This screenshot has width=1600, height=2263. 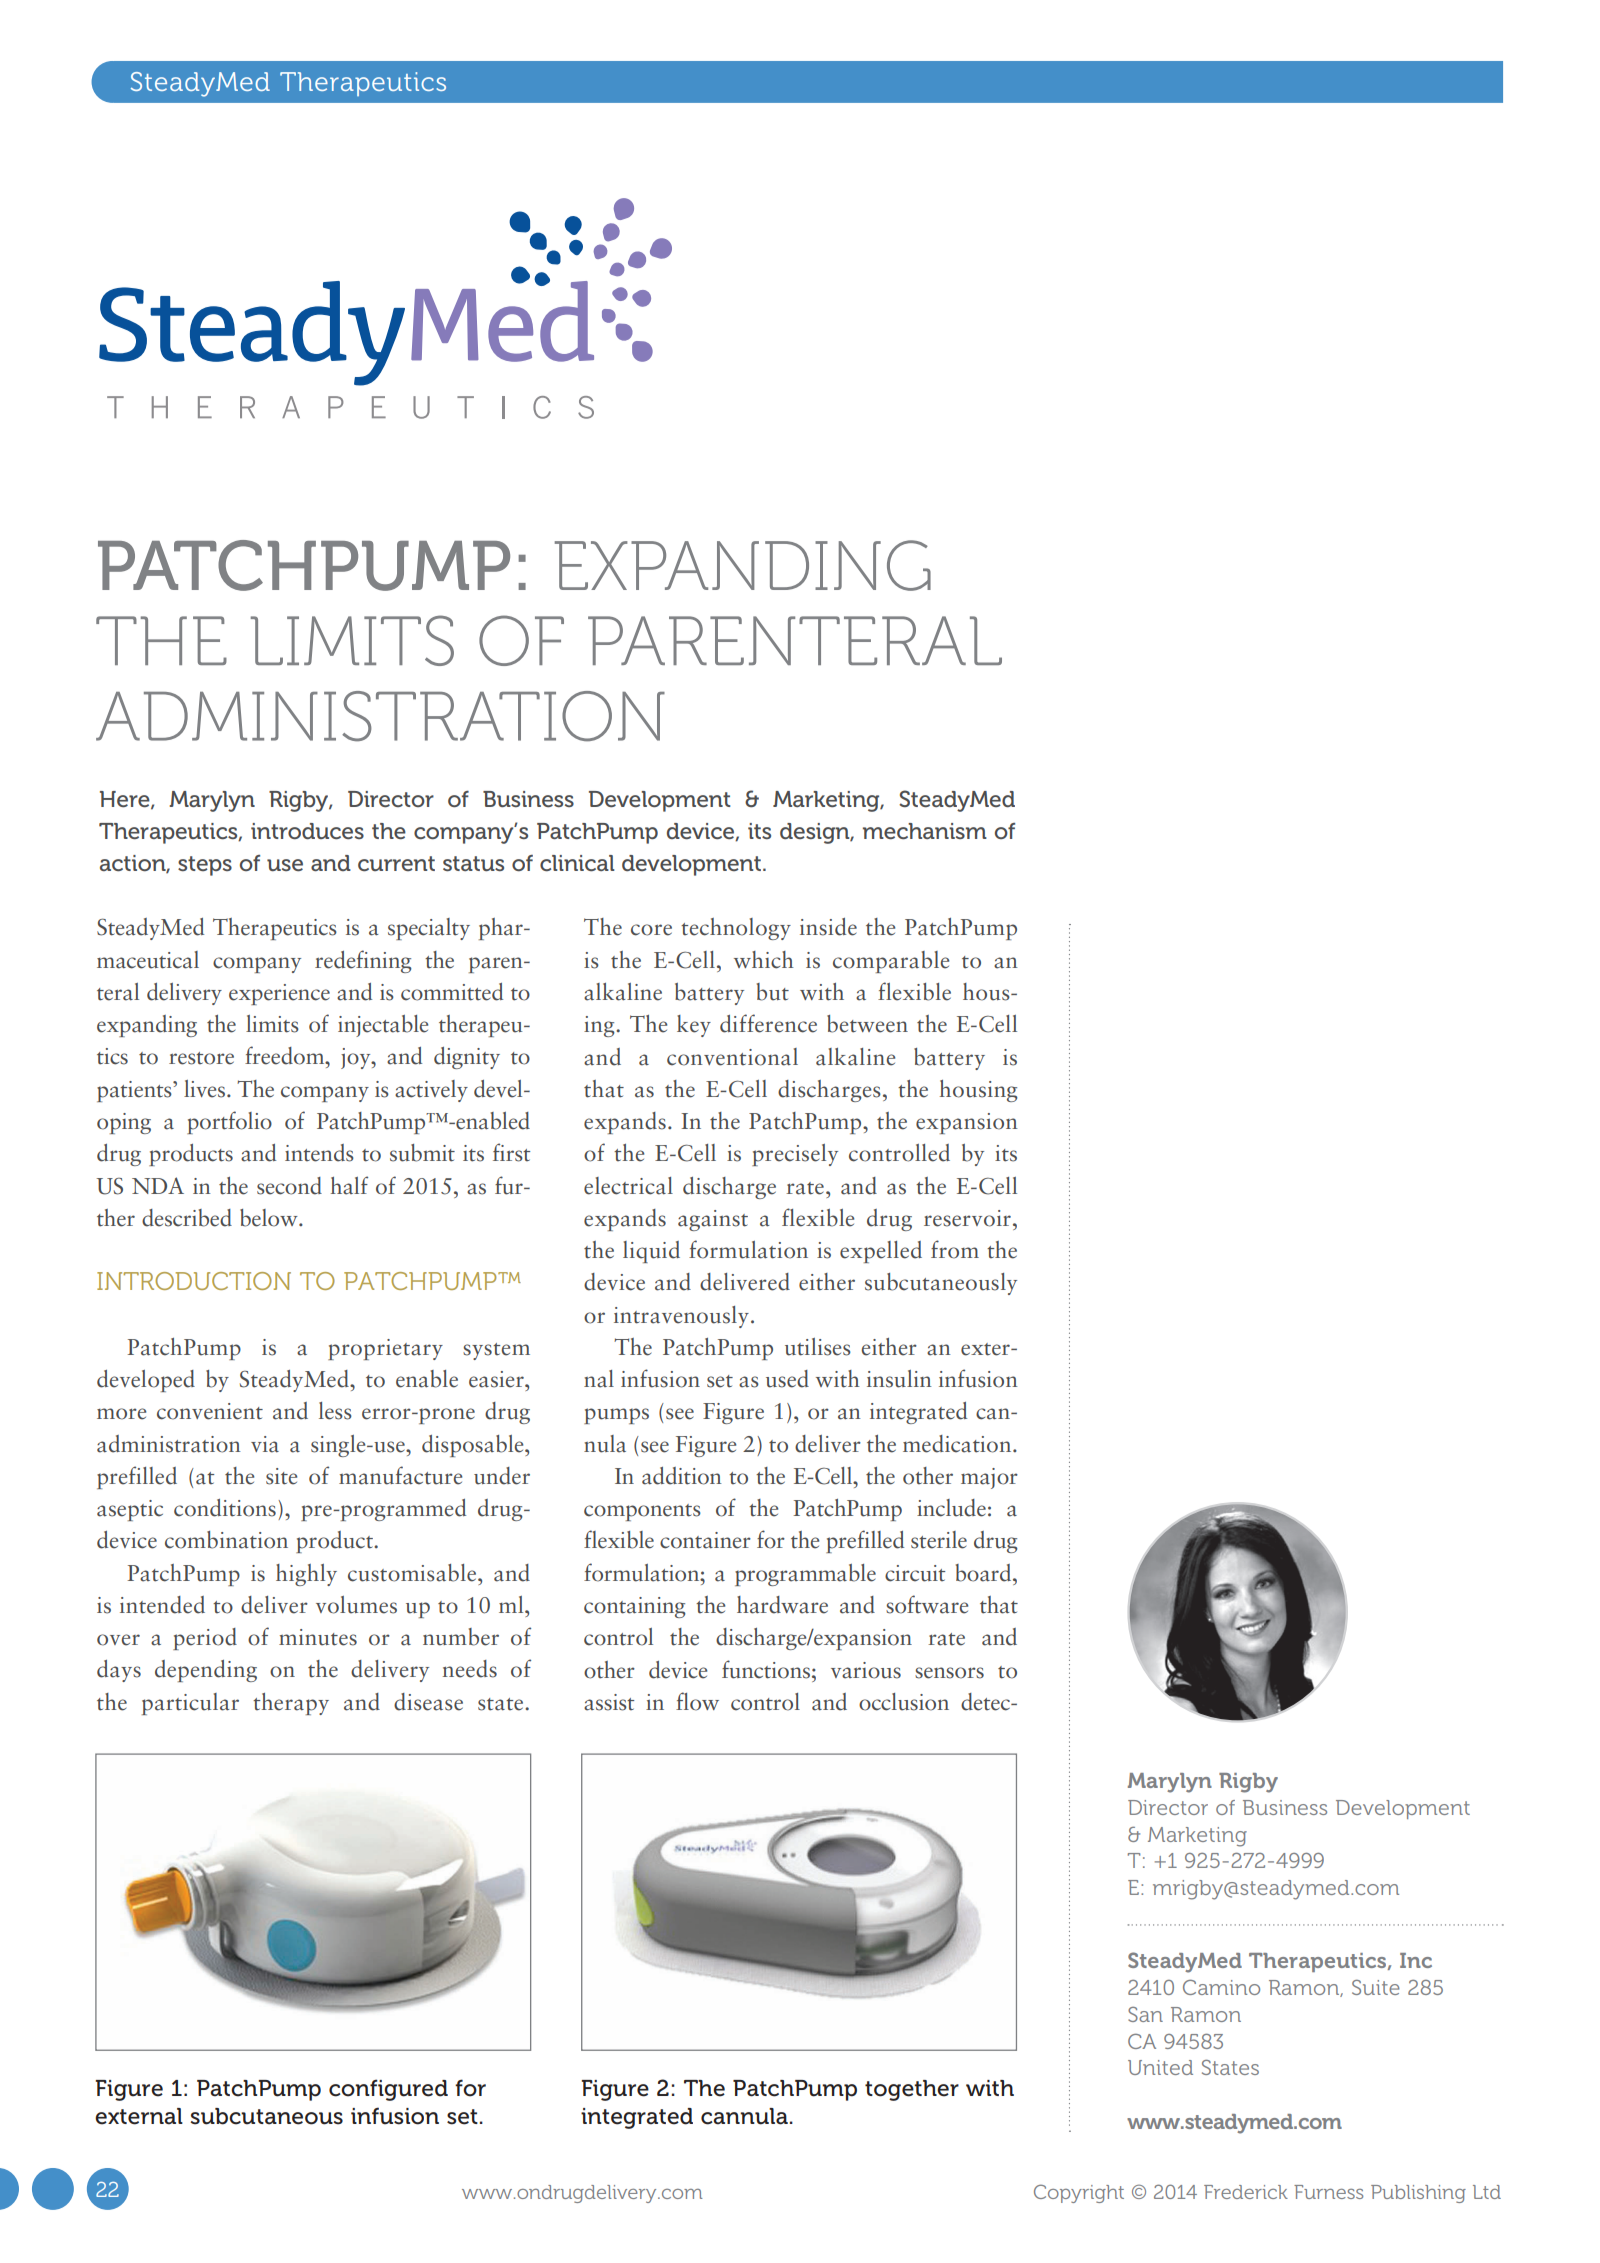 What do you see at coordinates (225, 1508) in the screenshot?
I see `conditions` at bounding box center [225, 1508].
